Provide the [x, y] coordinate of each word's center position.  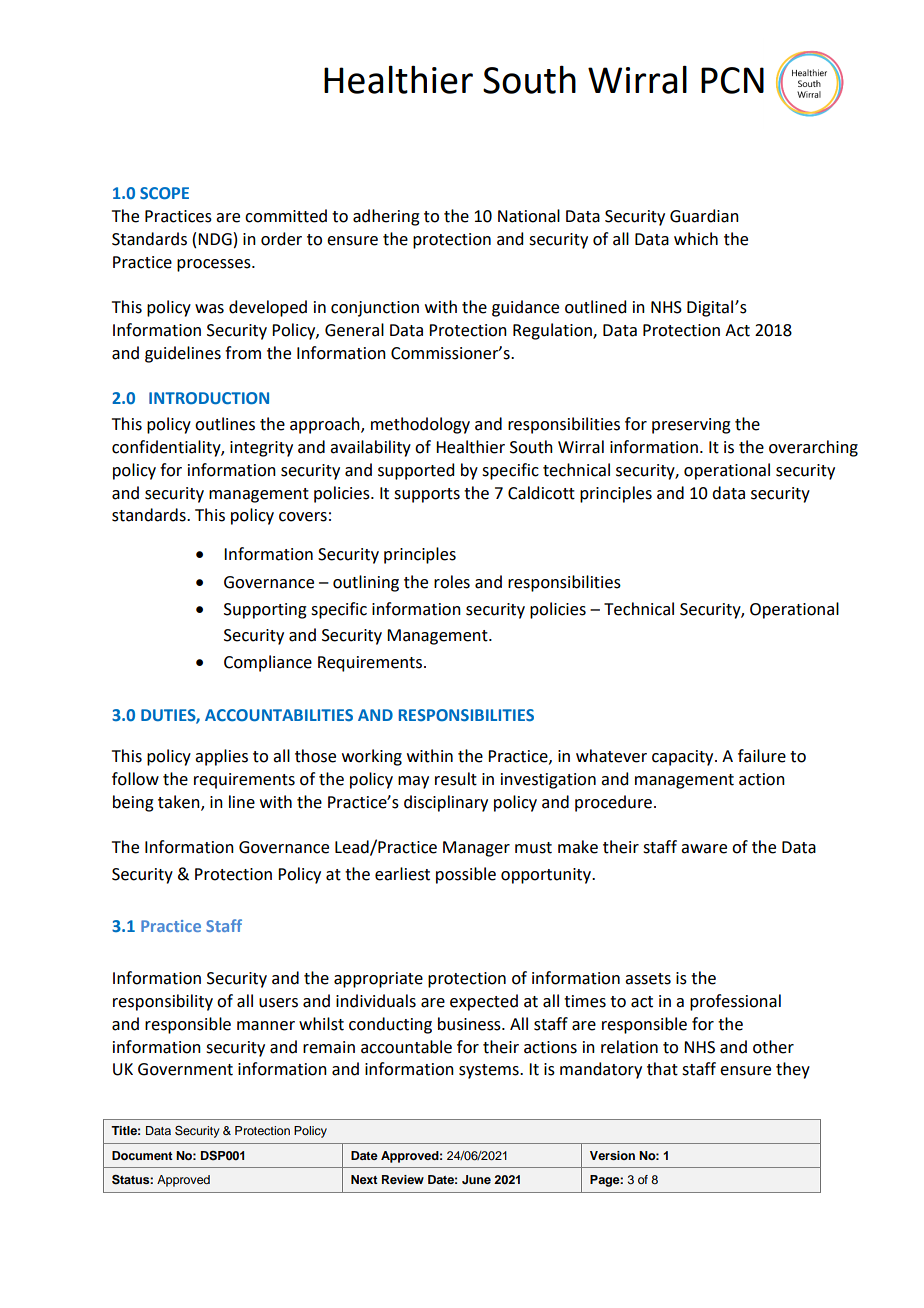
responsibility [163, 1002]
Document [142, 1155]
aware [704, 849]
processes [215, 265]
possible [466, 875]
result [456, 779]
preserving [691, 426]
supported [416, 471]
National [529, 216]
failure [762, 756]
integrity [261, 449]
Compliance [268, 663]
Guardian [704, 216]
